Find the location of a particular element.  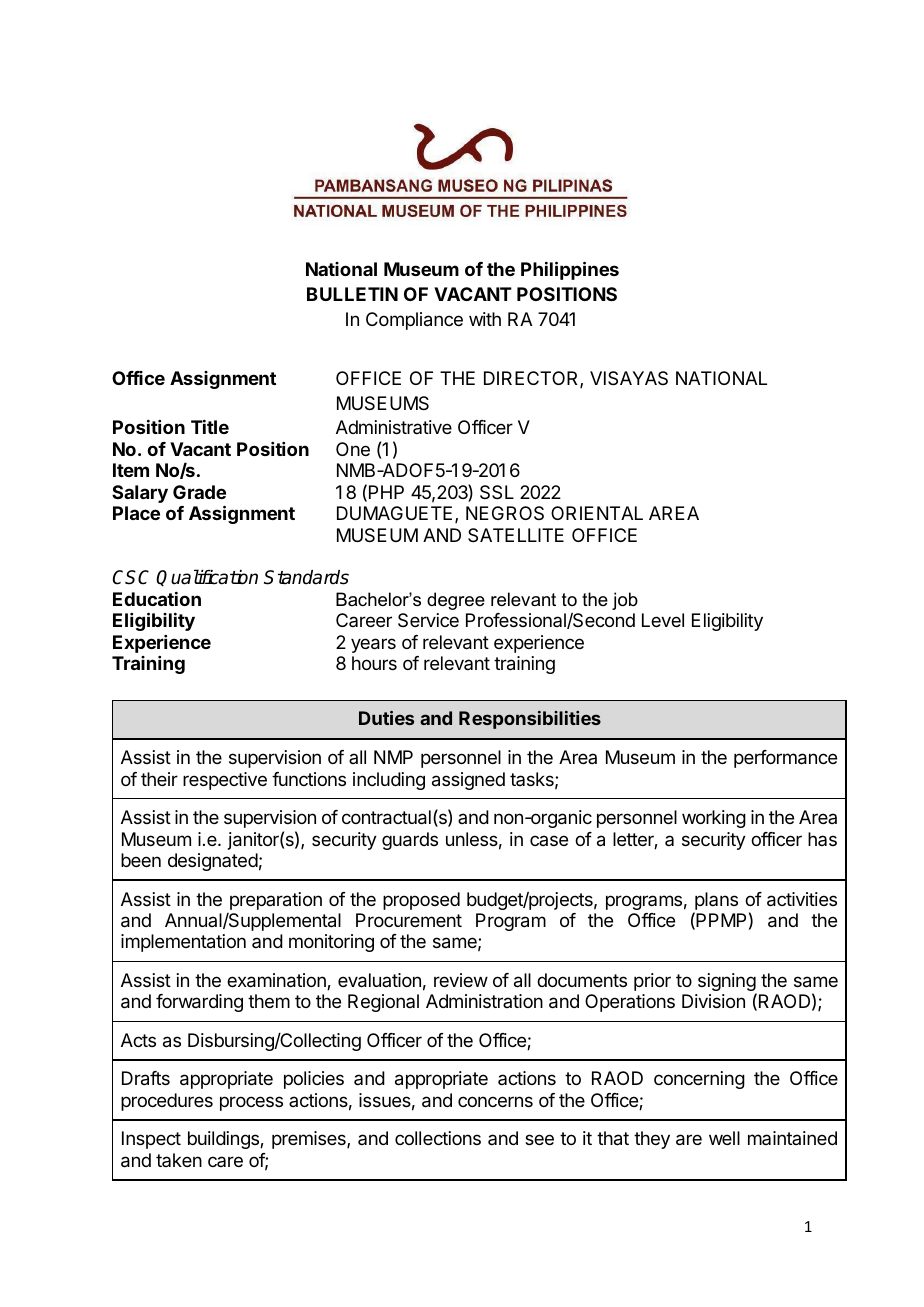

performance is located at coordinates (785, 759).
